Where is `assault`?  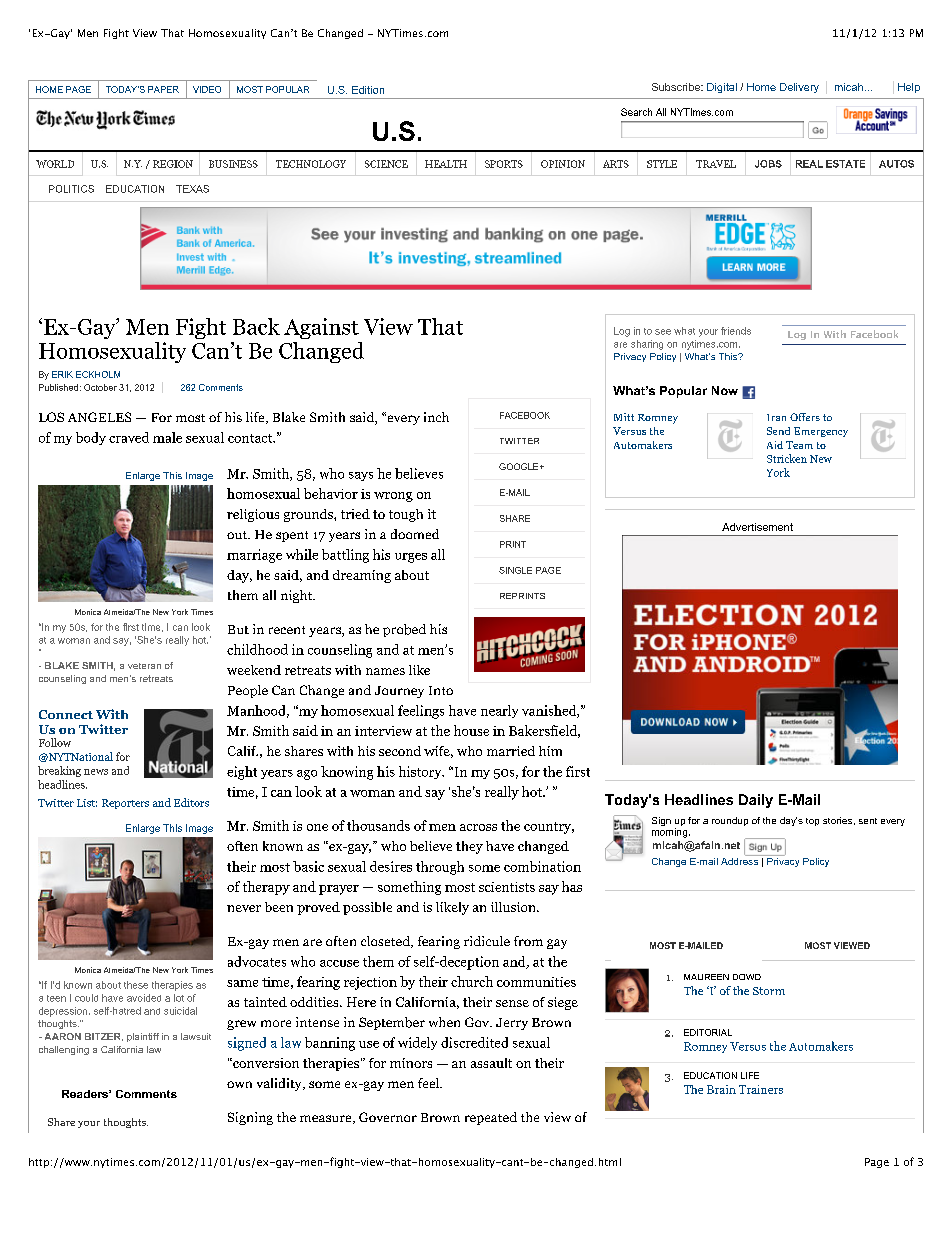 assault is located at coordinates (491, 1063).
